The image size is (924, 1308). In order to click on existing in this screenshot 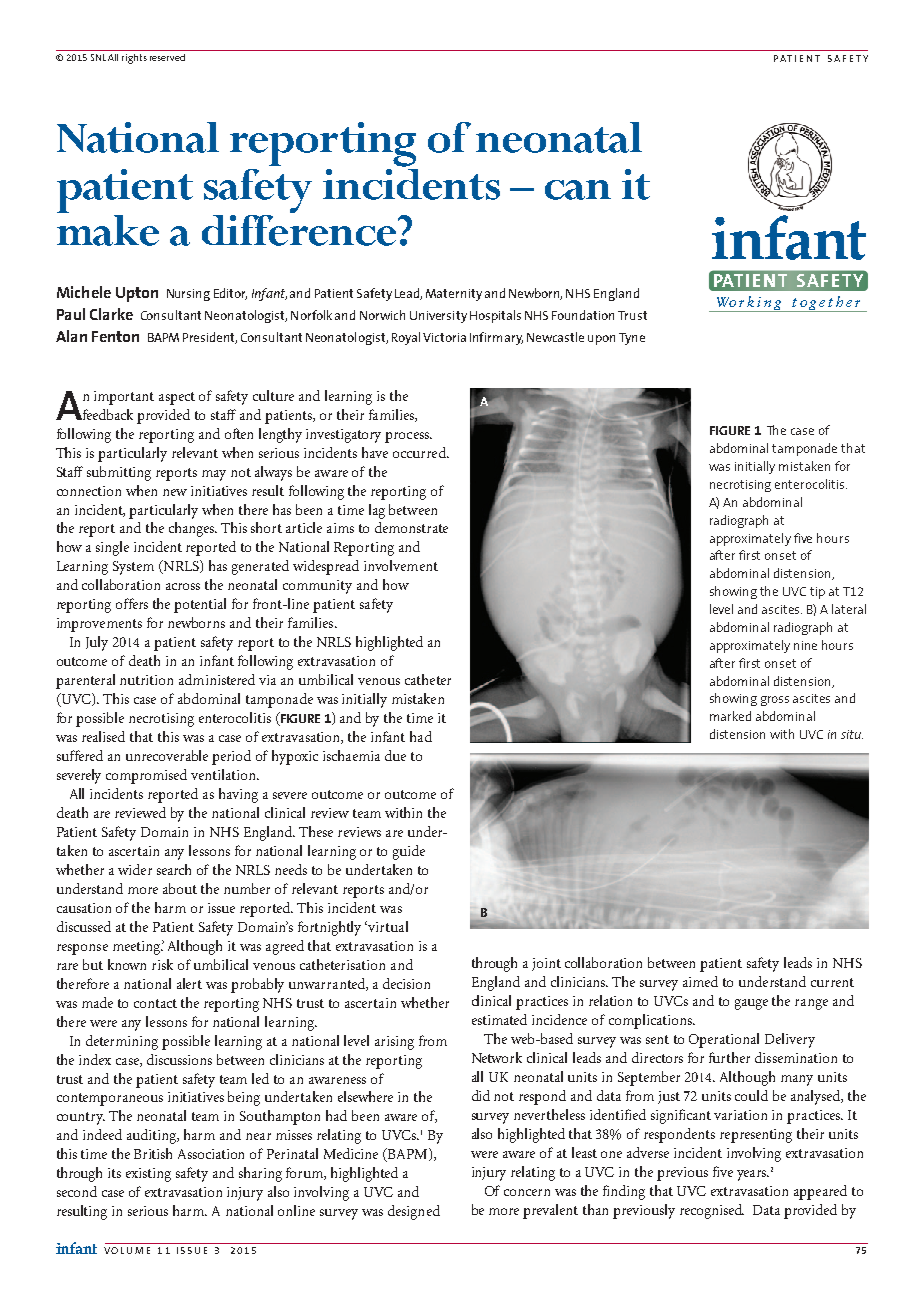, I will do `click(148, 1175)`.
